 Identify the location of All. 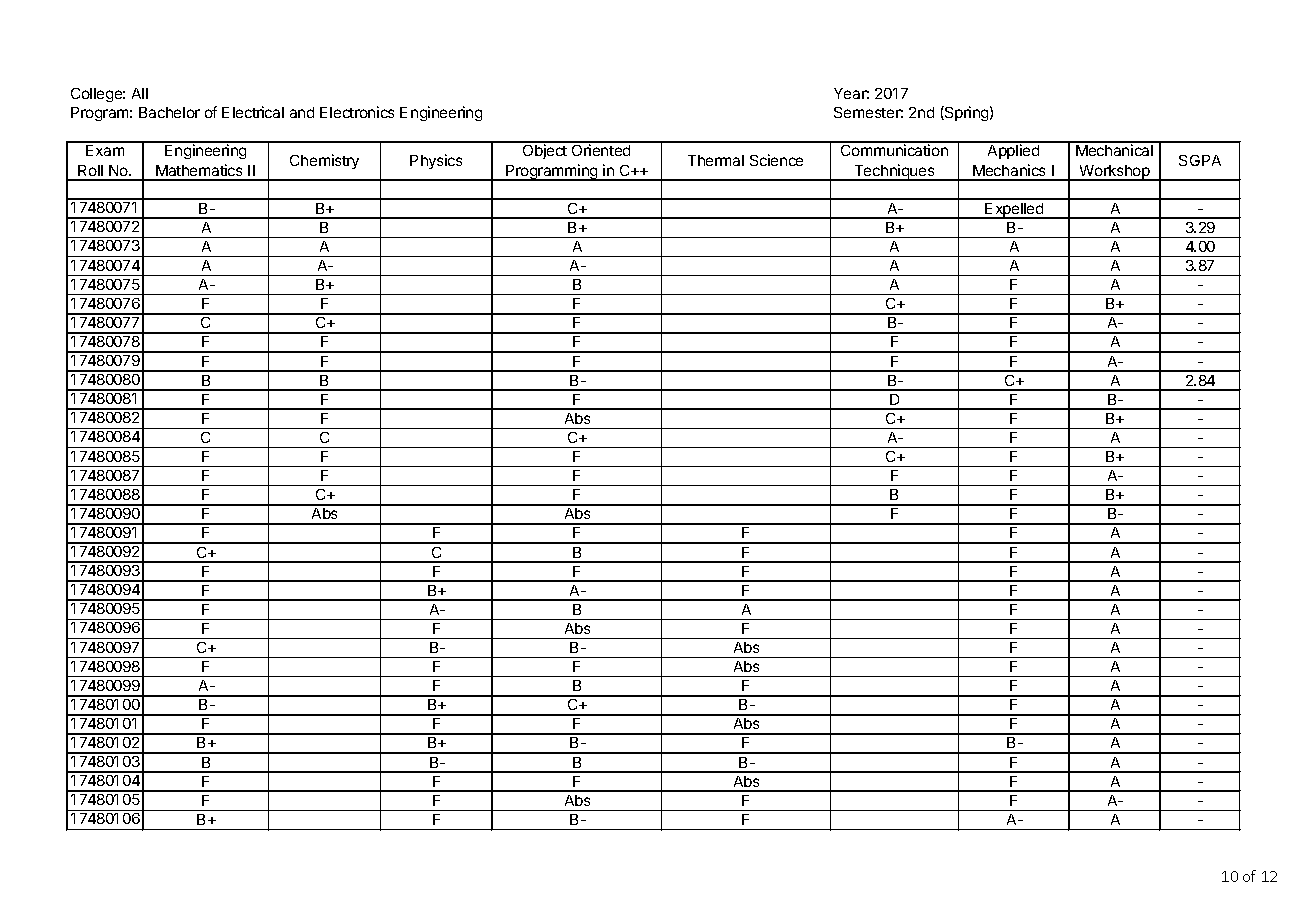
(140, 93).
